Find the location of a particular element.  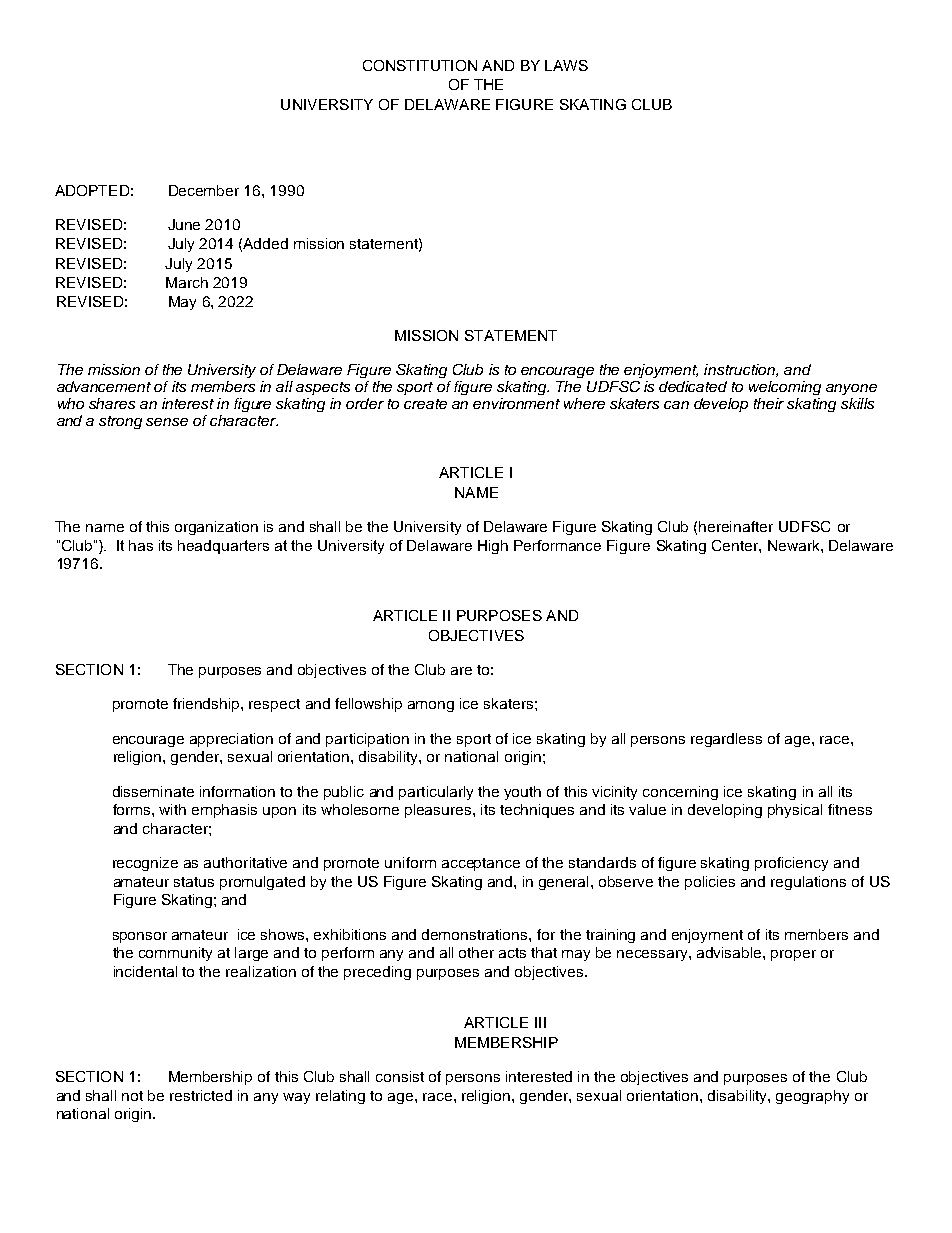

welcoming is located at coordinates (785, 388).
